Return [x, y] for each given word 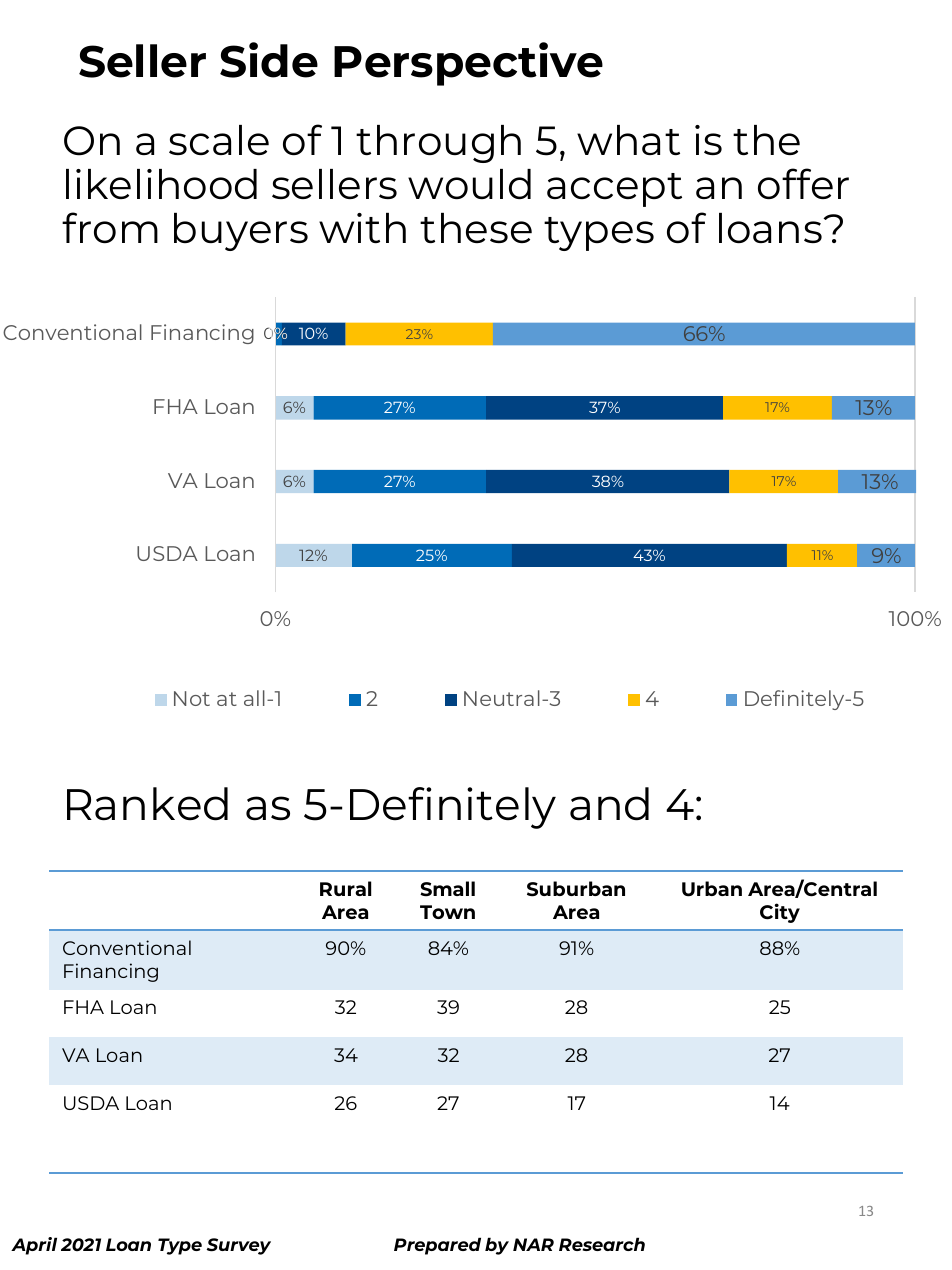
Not [192, 698]
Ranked [147, 804]
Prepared [437, 1246]
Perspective [468, 64]
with [362, 228]
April [34, 1246]
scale [219, 140]
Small [447, 889]
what [628, 140]
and [609, 804]
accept [614, 190]
